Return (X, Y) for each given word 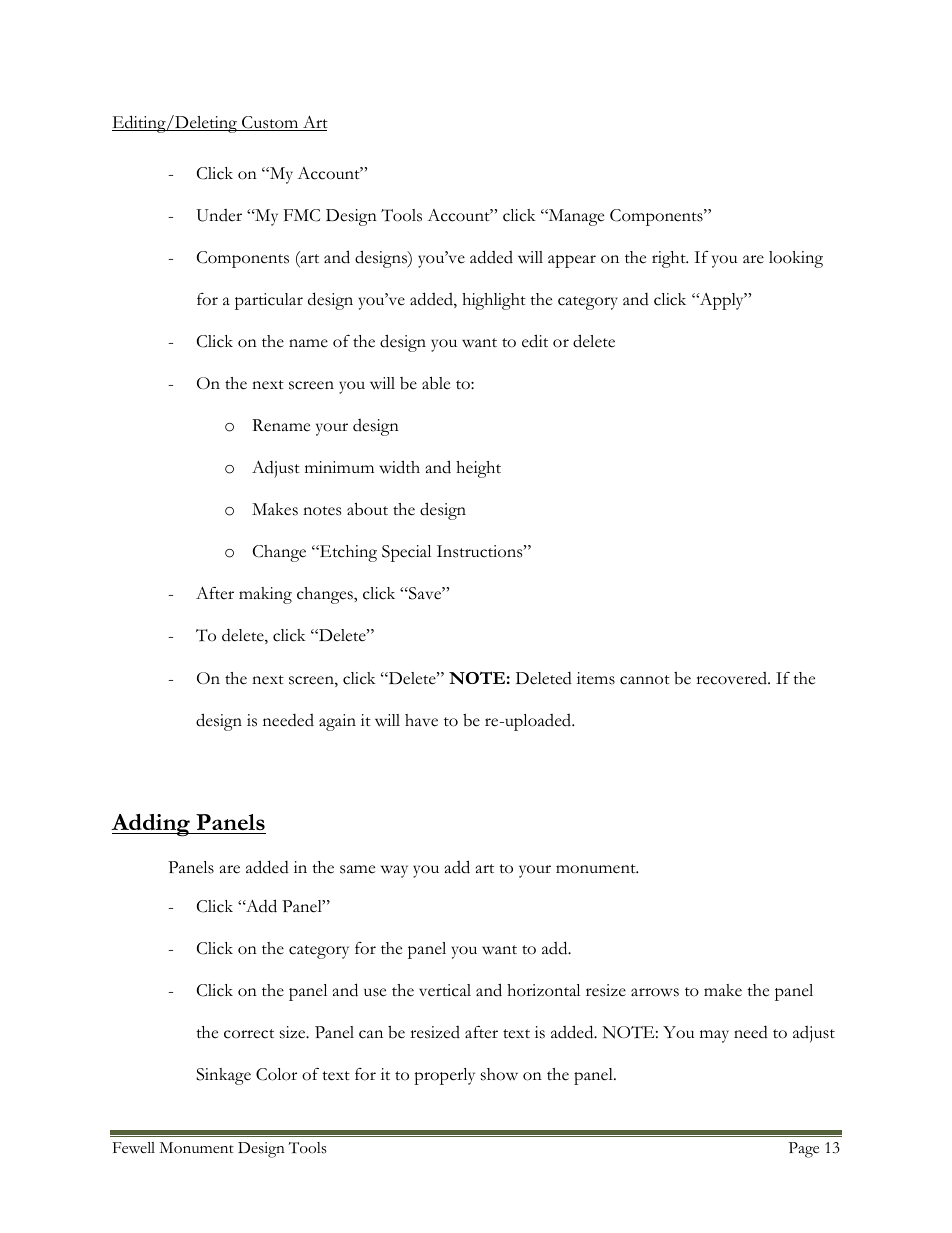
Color (276, 1074)
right (670, 259)
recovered (732, 678)
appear (572, 261)
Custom (270, 123)
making (265, 595)
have (421, 720)
